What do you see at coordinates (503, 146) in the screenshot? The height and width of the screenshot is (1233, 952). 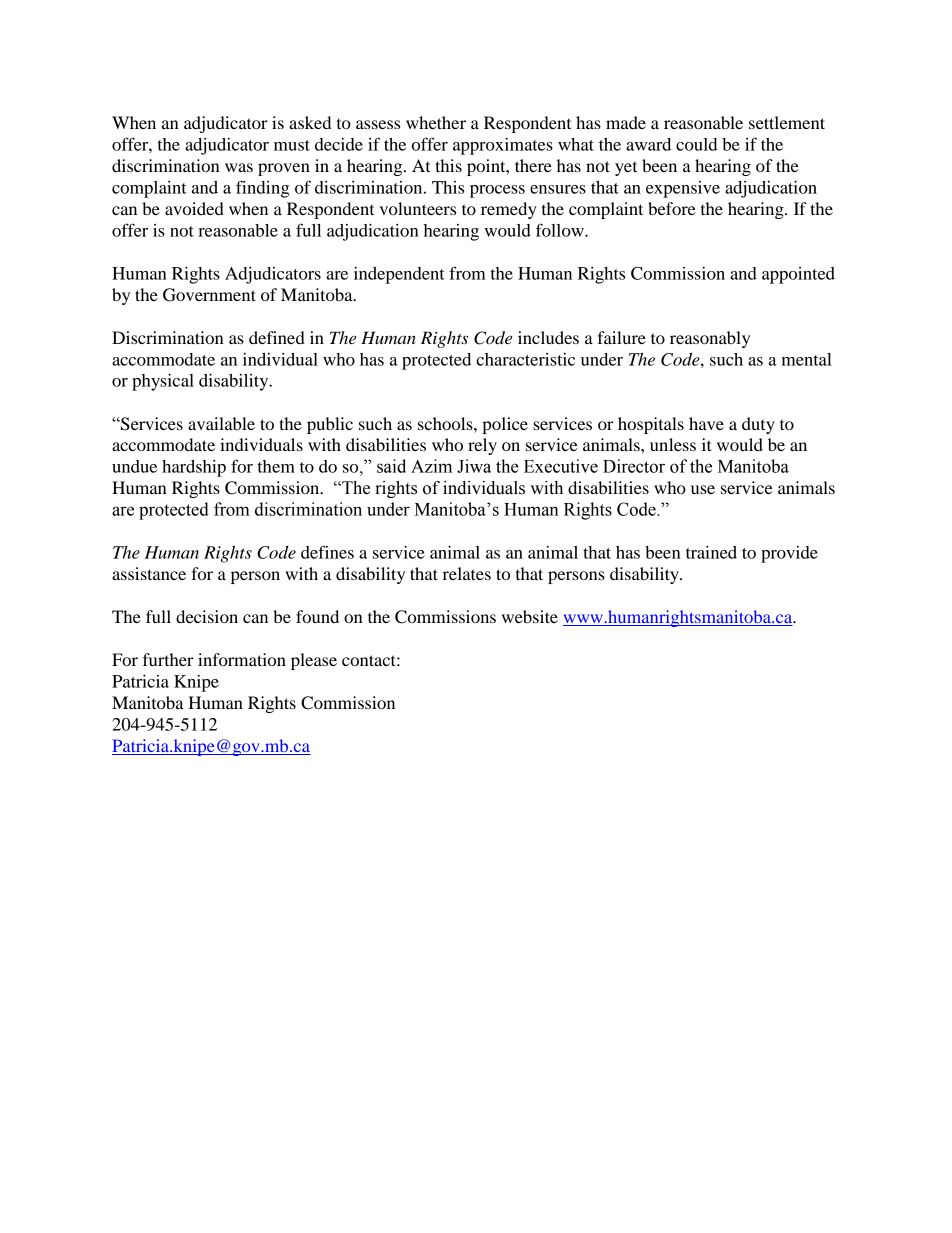 I see `approximates` at bounding box center [503, 146].
